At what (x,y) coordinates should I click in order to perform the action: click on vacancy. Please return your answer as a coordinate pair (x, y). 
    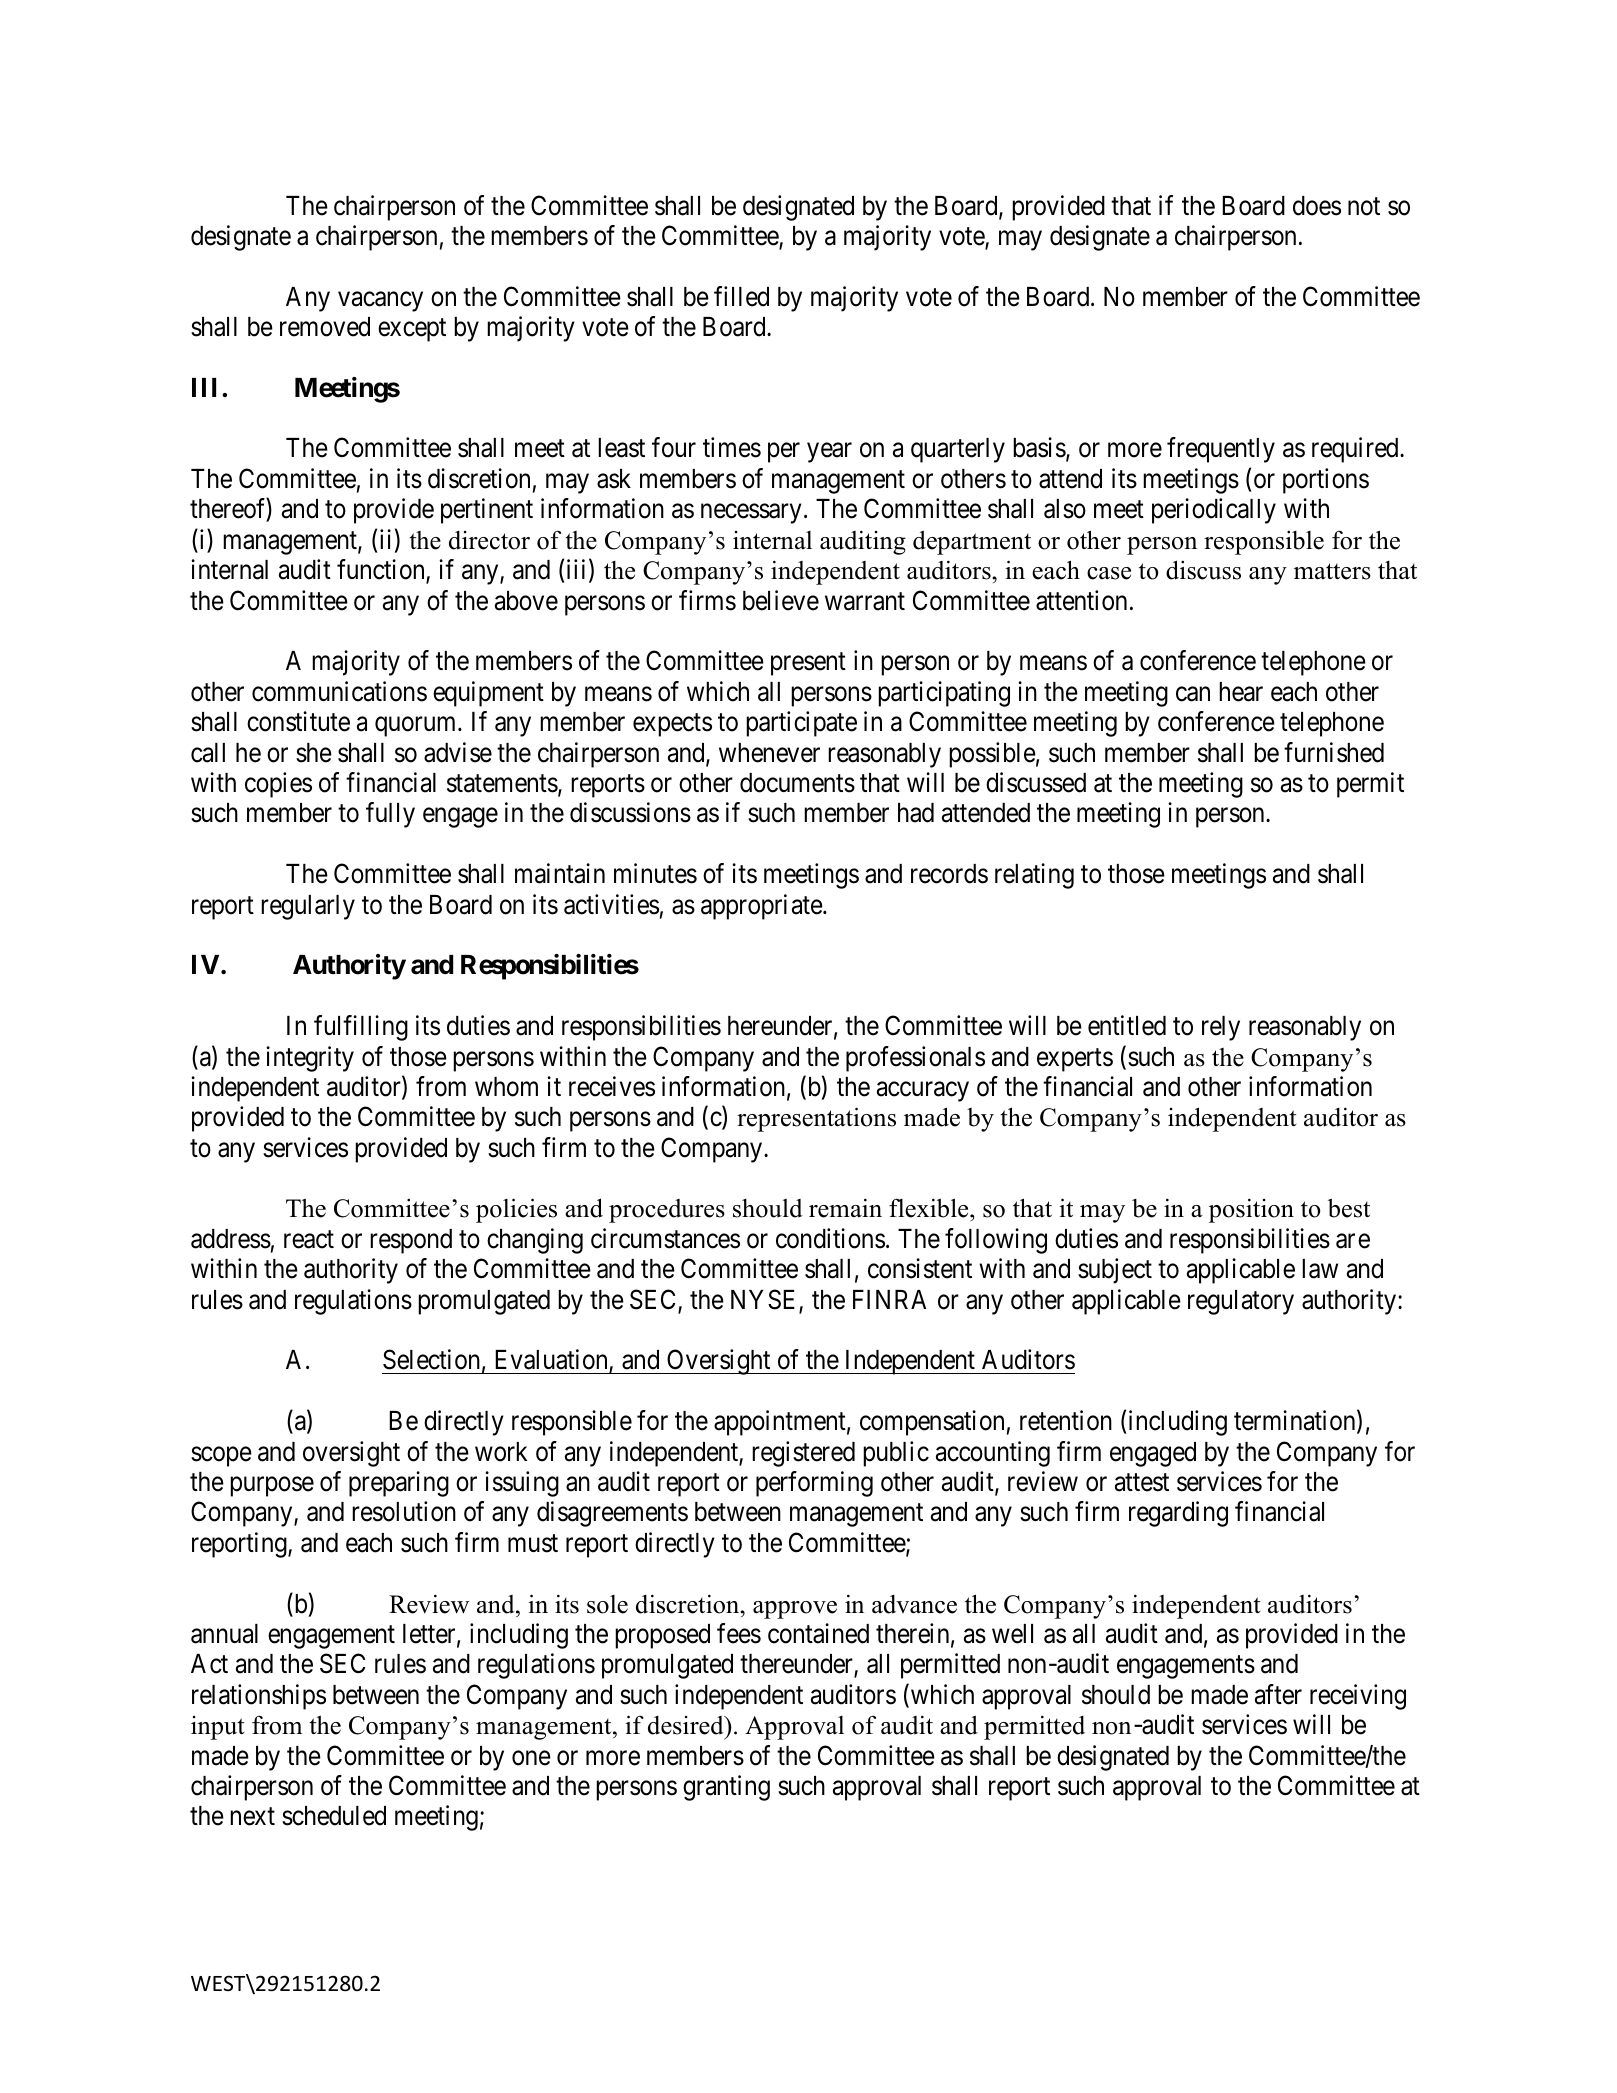
    Looking at the image, I should click on (380, 301).
